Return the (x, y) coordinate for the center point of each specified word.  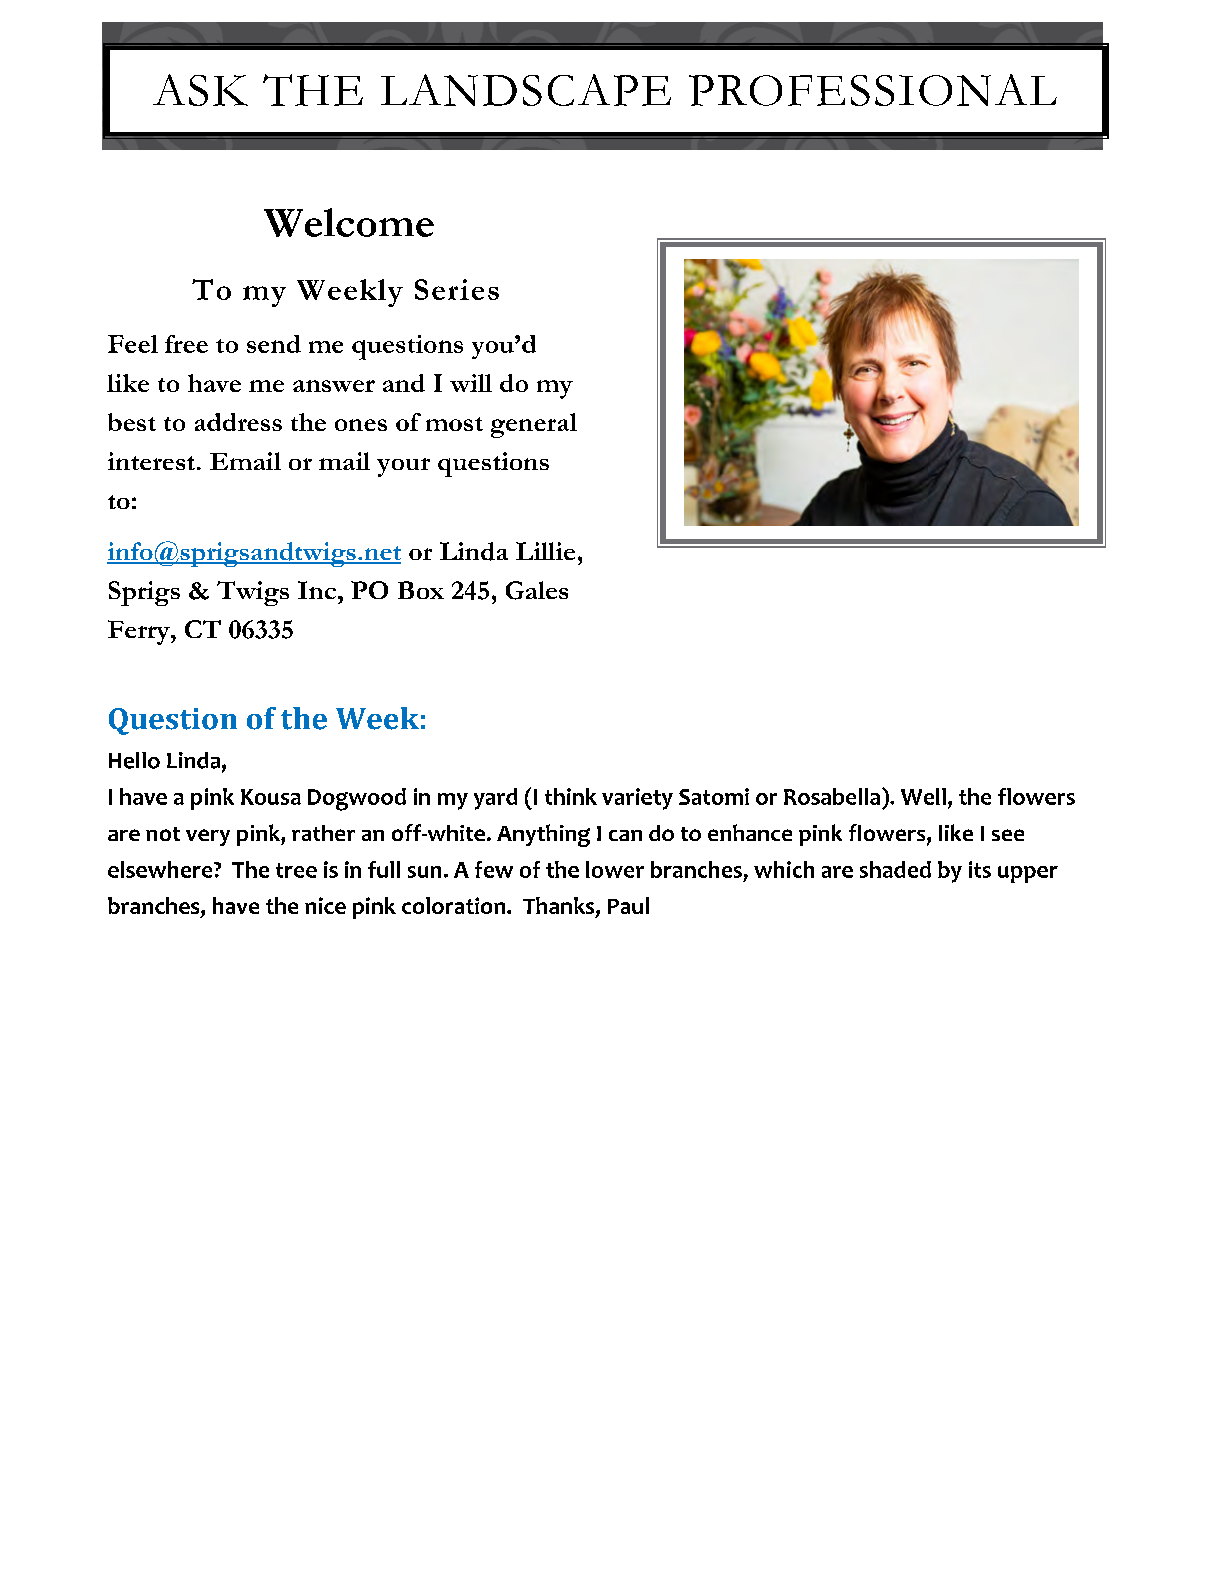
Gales (537, 590)
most (454, 424)
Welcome (349, 222)
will (471, 383)
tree (296, 870)
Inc (318, 590)
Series (457, 289)
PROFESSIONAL (873, 90)
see (1008, 835)
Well (923, 796)
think (571, 796)
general (534, 425)
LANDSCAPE (526, 90)
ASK (200, 90)
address (238, 422)
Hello (134, 760)
